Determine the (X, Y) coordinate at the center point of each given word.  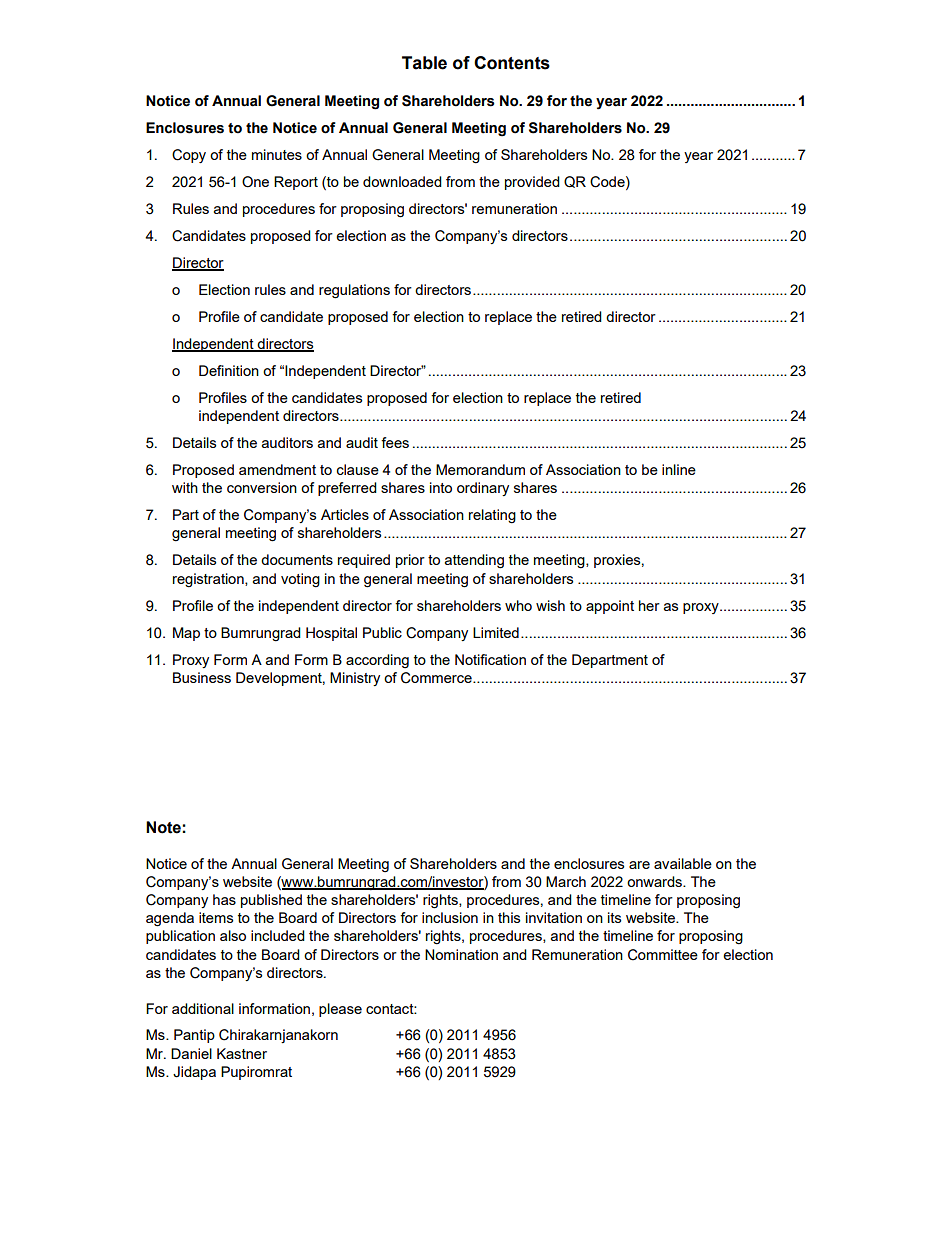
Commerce (437, 678)
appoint (610, 607)
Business (202, 677)
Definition (229, 370)
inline (679, 469)
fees (395, 442)
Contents (512, 63)
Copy (189, 156)
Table (424, 63)
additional (203, 1008)
